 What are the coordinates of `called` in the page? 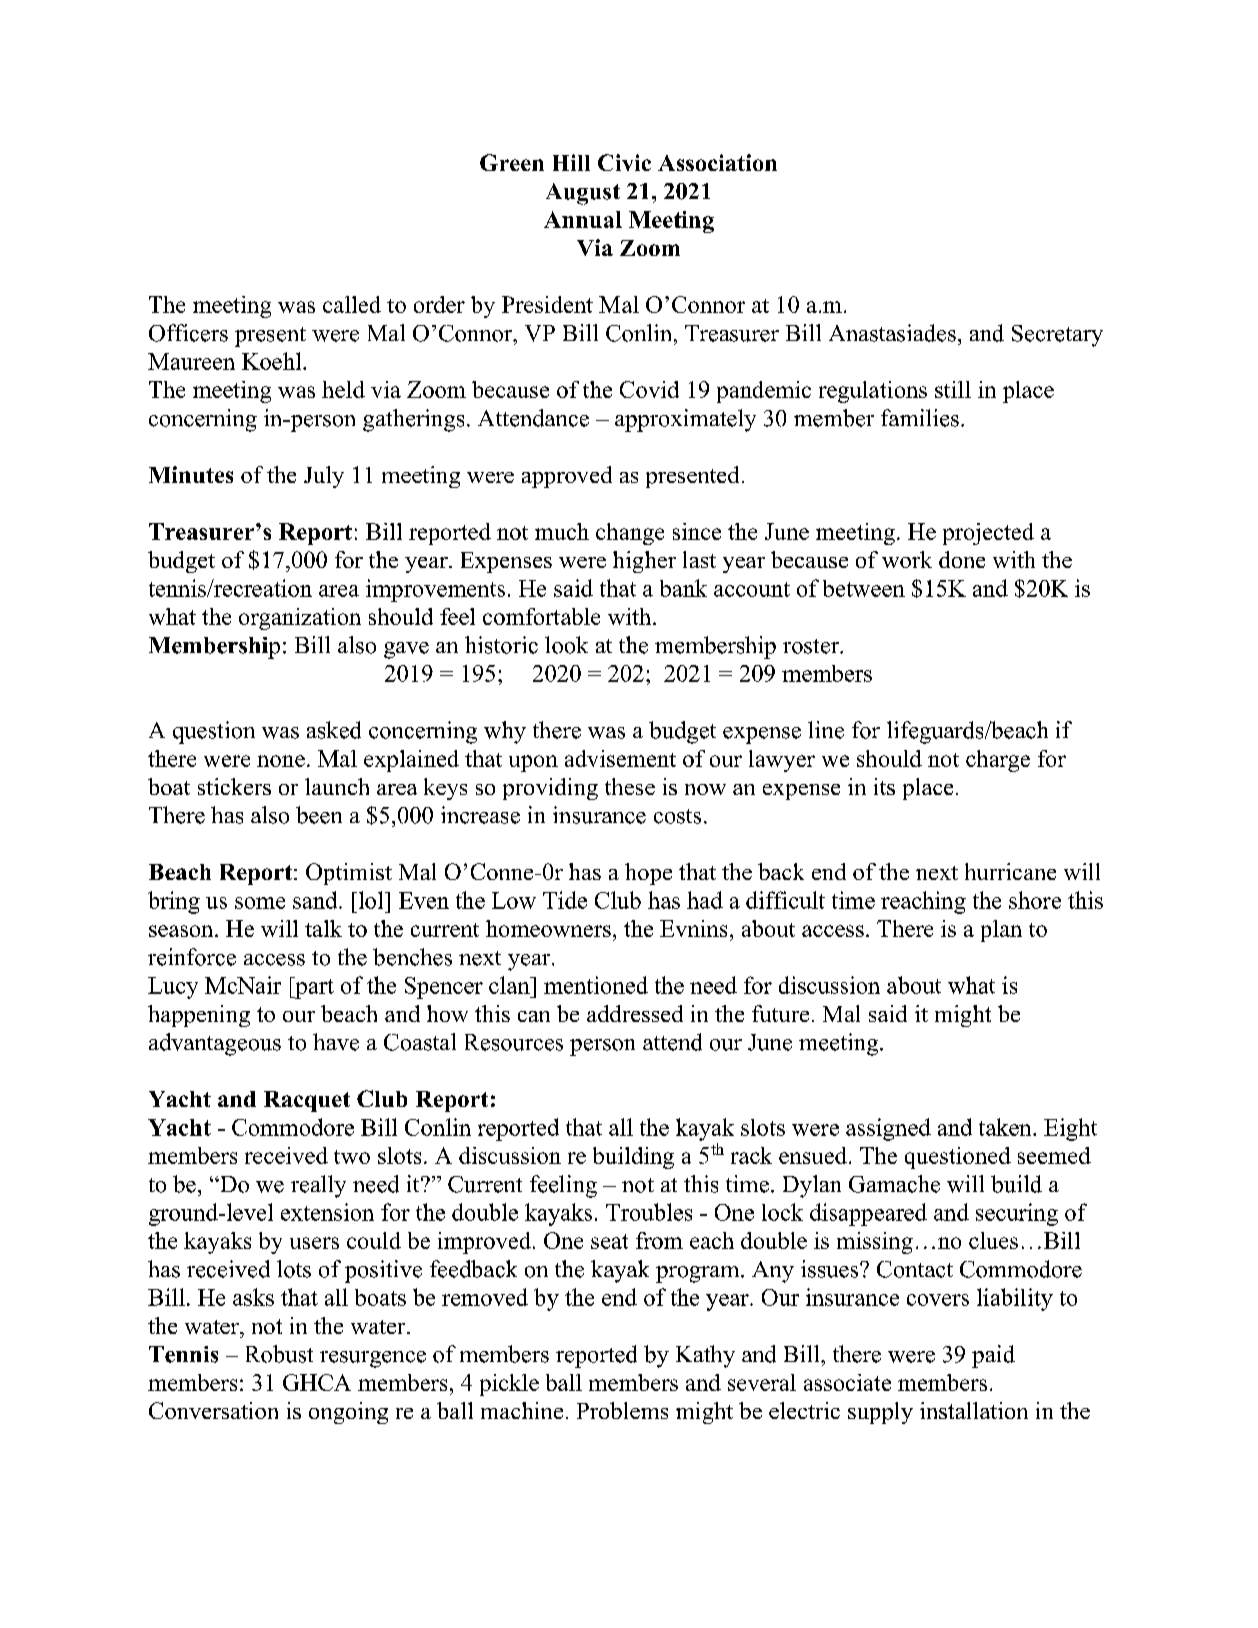 It's located at (352, 304).
